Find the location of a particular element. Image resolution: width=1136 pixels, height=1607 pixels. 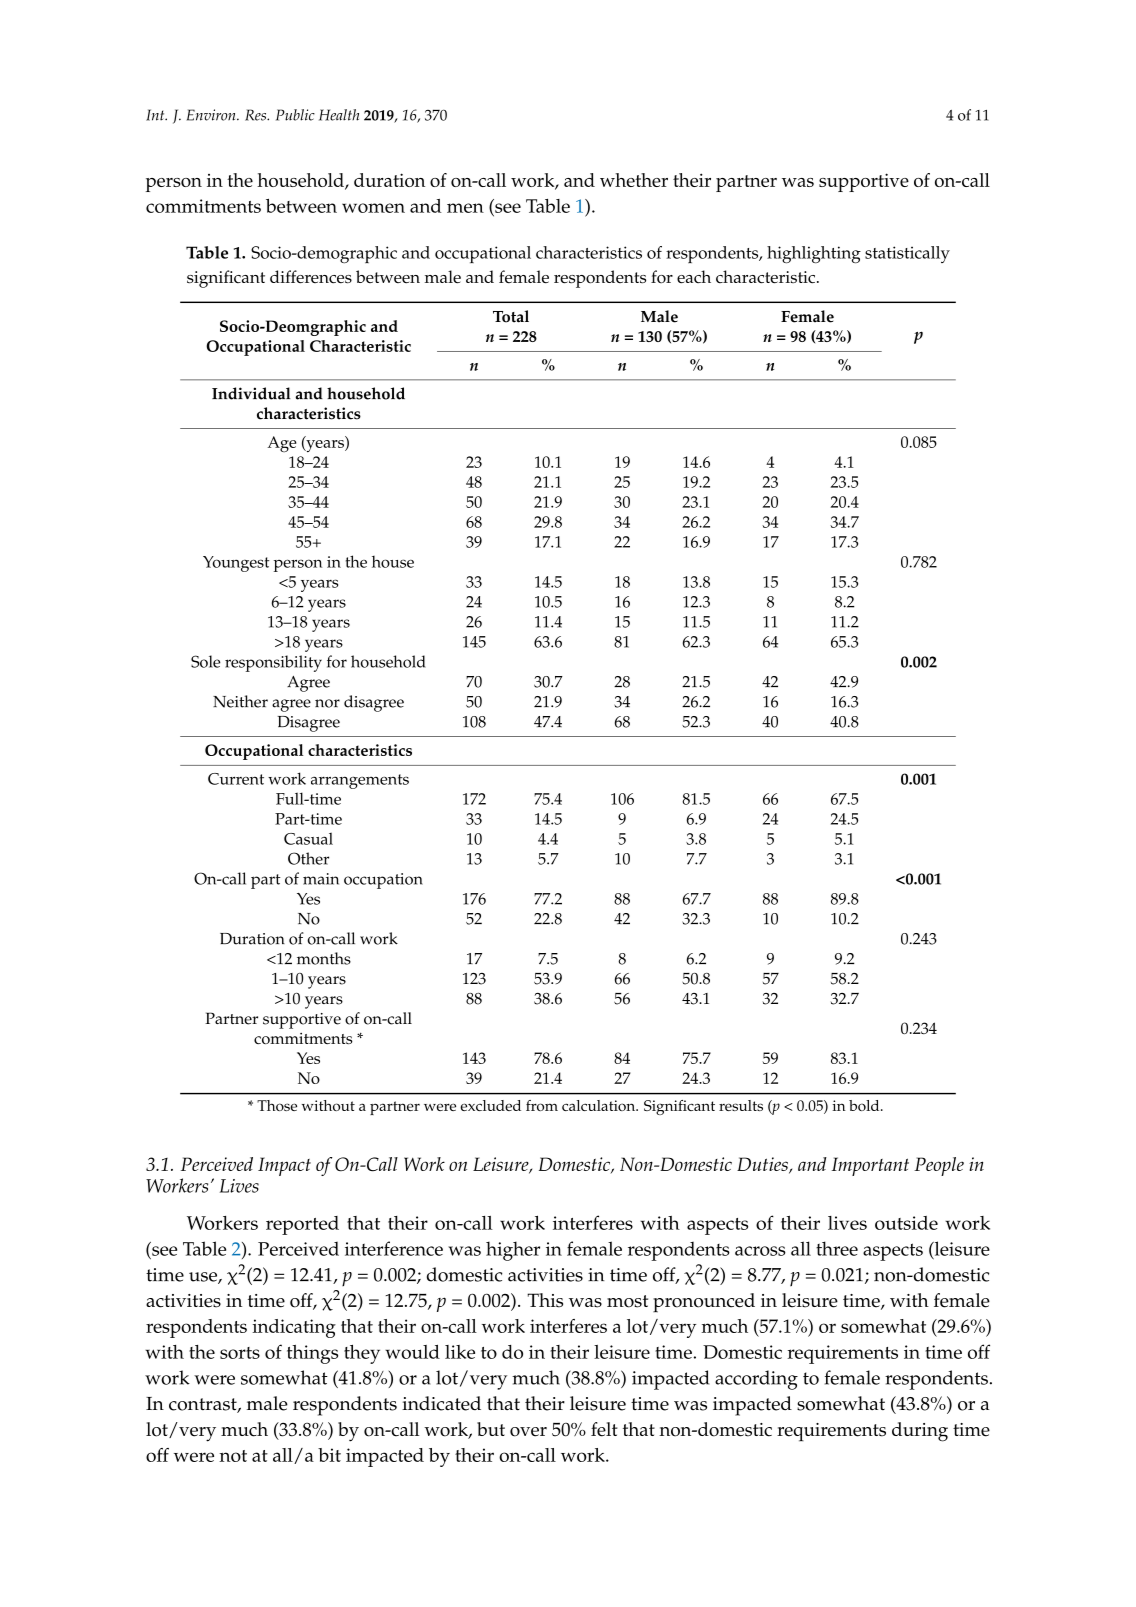

whether is located at coordinates (634, 180).
